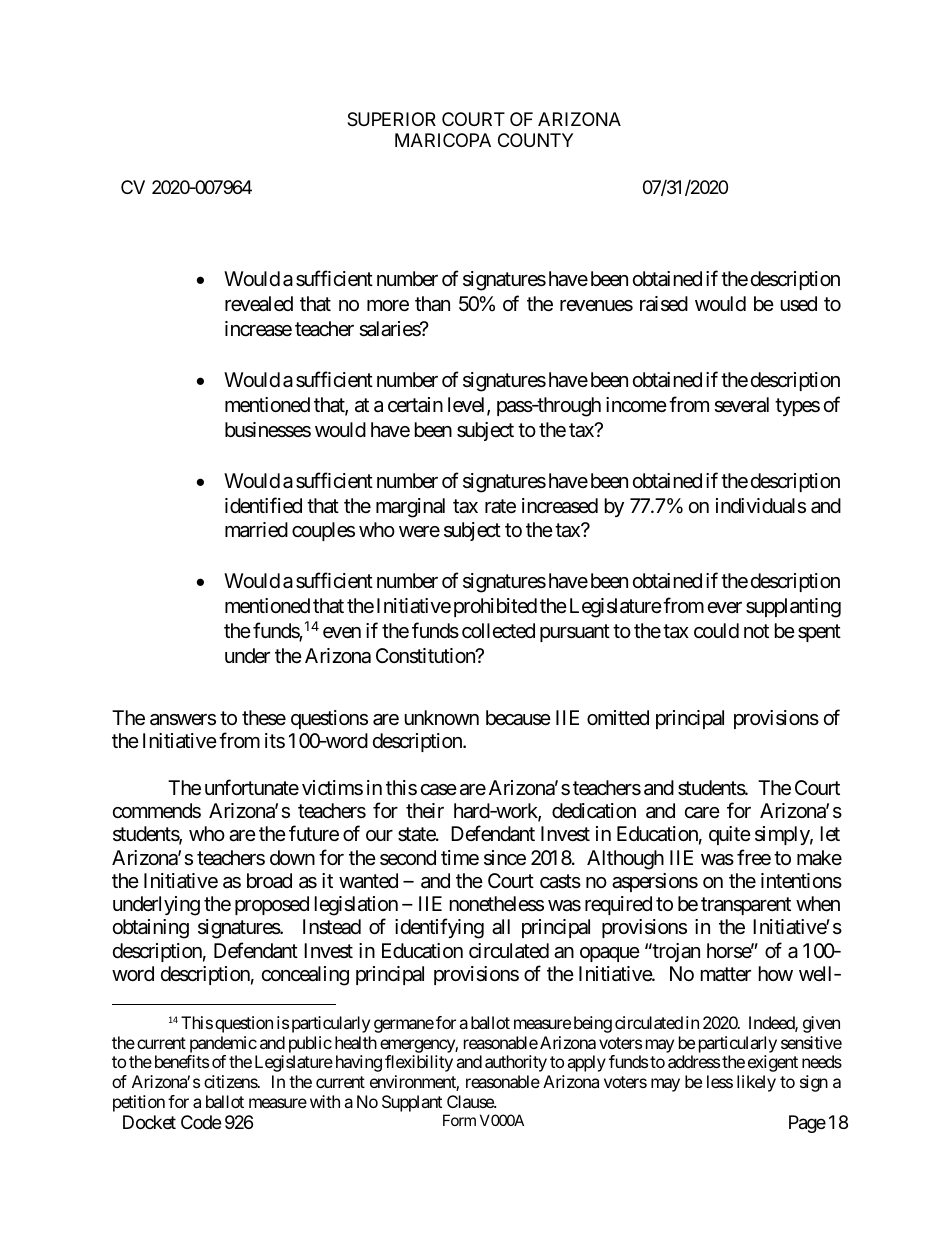 This screenshot has width=952, height=1233. I want to click on Code, so click(201, 1122).
